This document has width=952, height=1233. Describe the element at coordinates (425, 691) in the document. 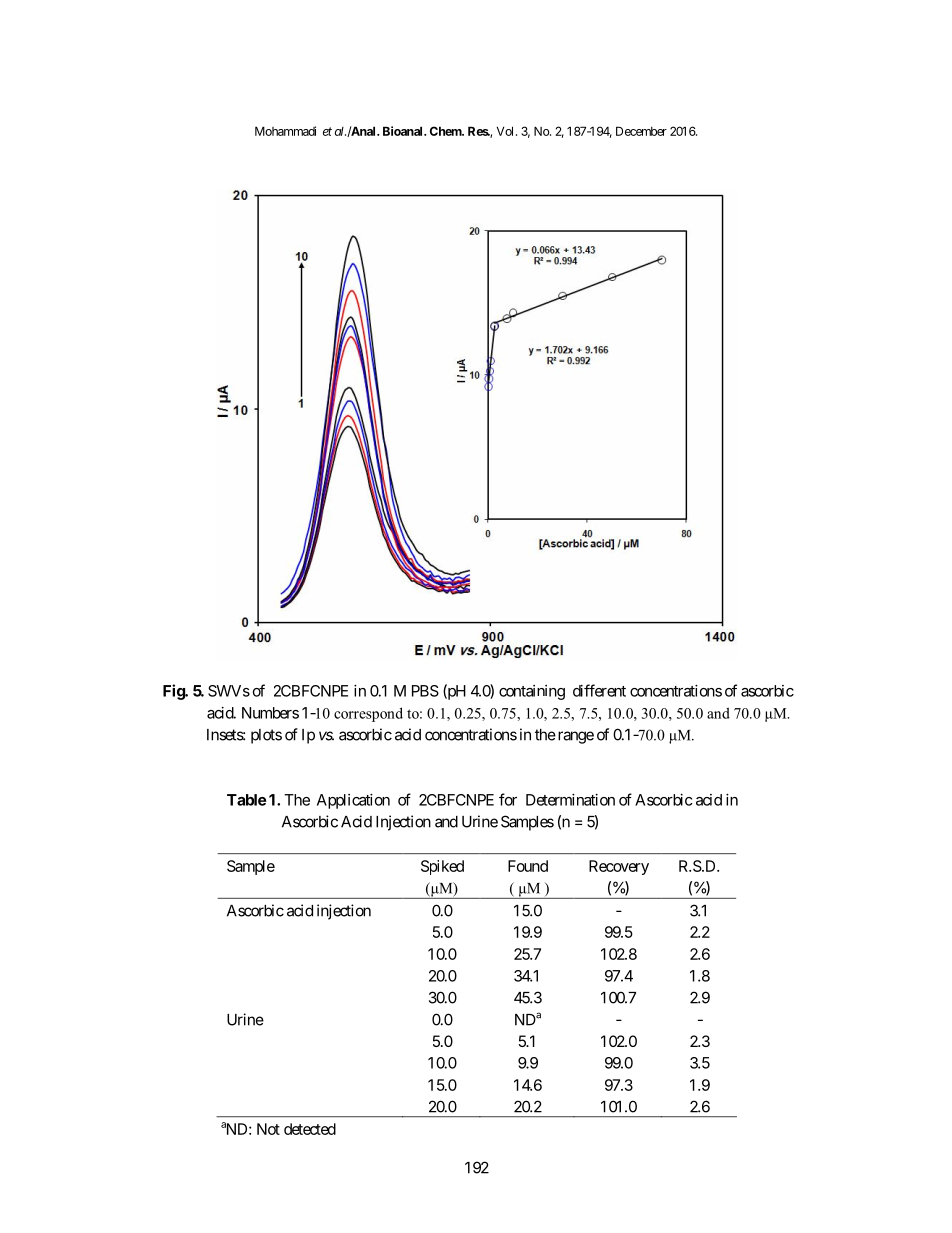

I see `PBS` at that location.
